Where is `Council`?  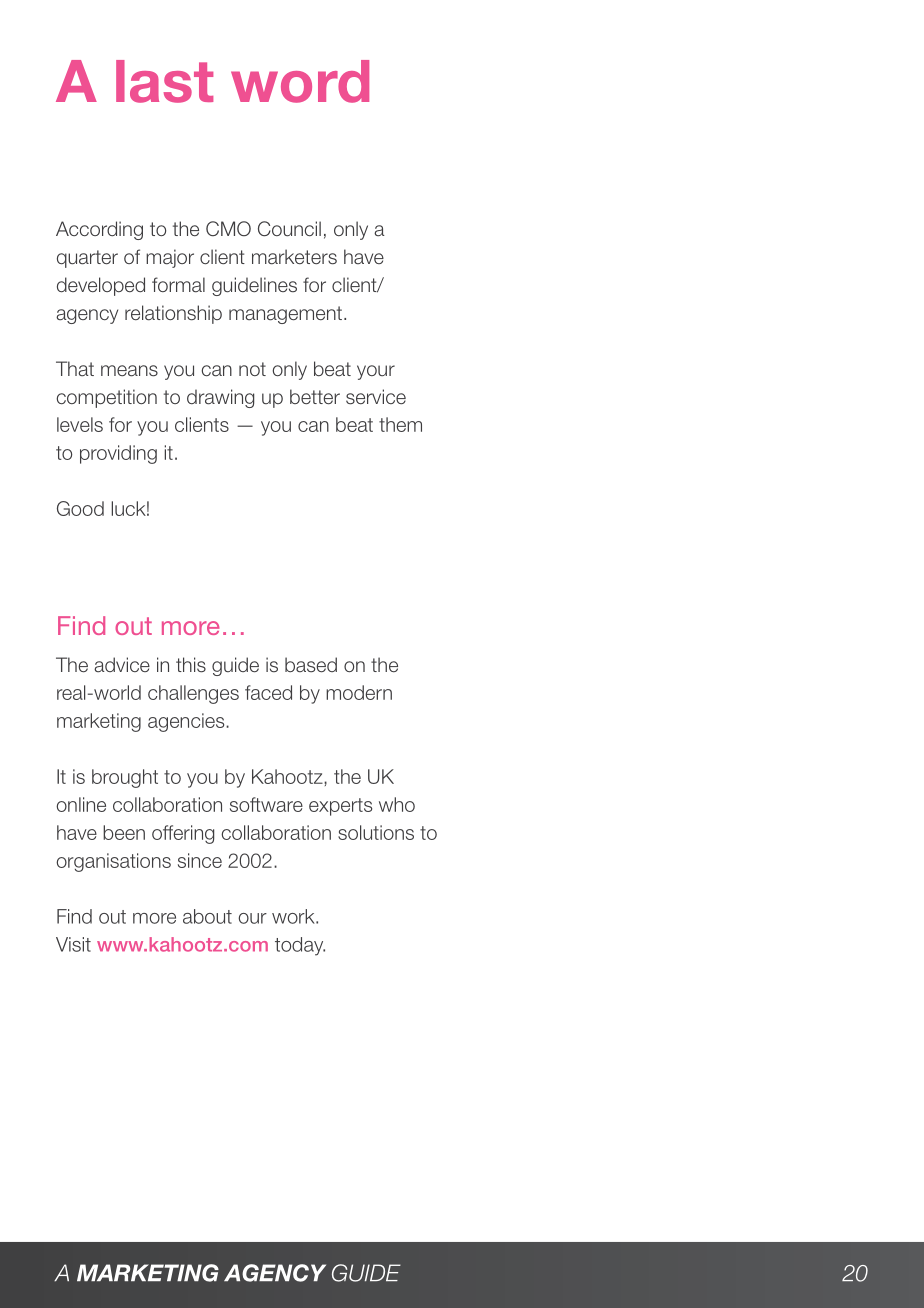 Council is located at coordinates (289, 229).
